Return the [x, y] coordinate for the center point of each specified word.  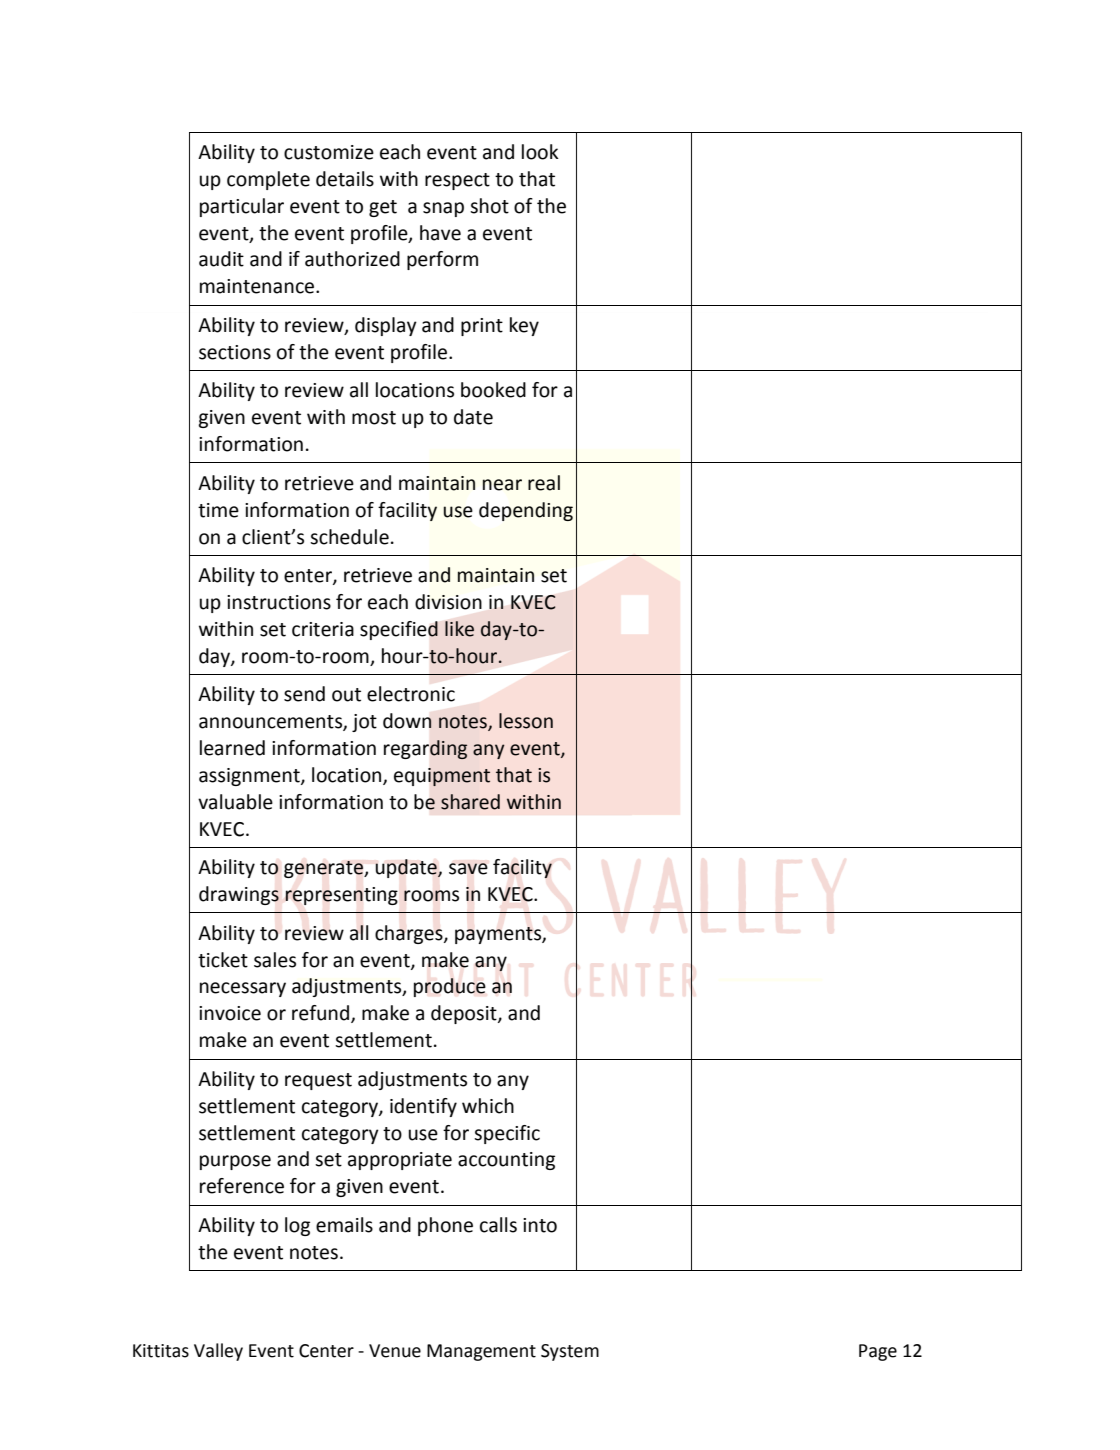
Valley [218, 1352]
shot [489, 206]
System [570, 1352]
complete [268, 180]
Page [878, 1352]
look [540, 152]
